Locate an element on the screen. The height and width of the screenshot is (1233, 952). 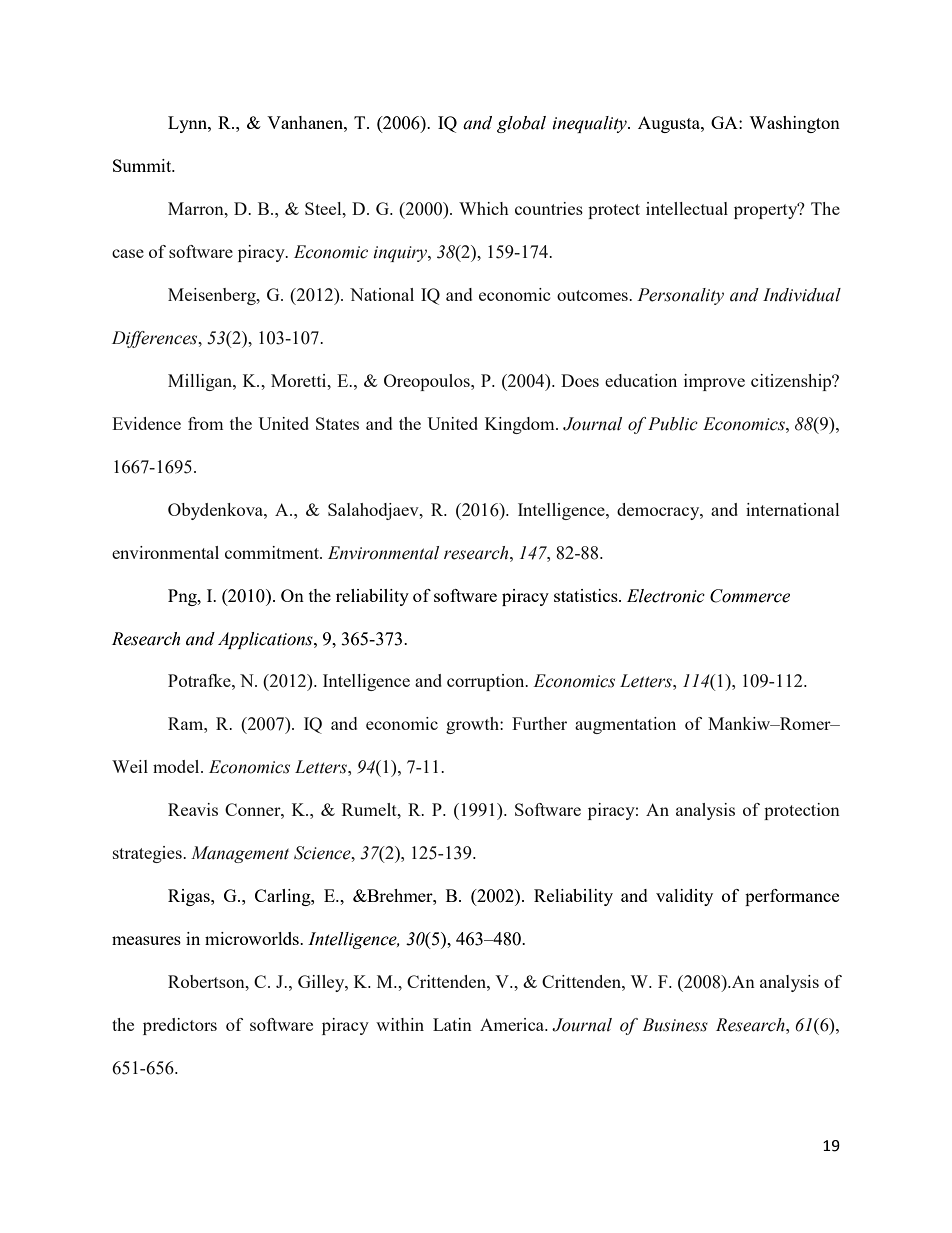
Personality is located at coordinates (680, 296).
